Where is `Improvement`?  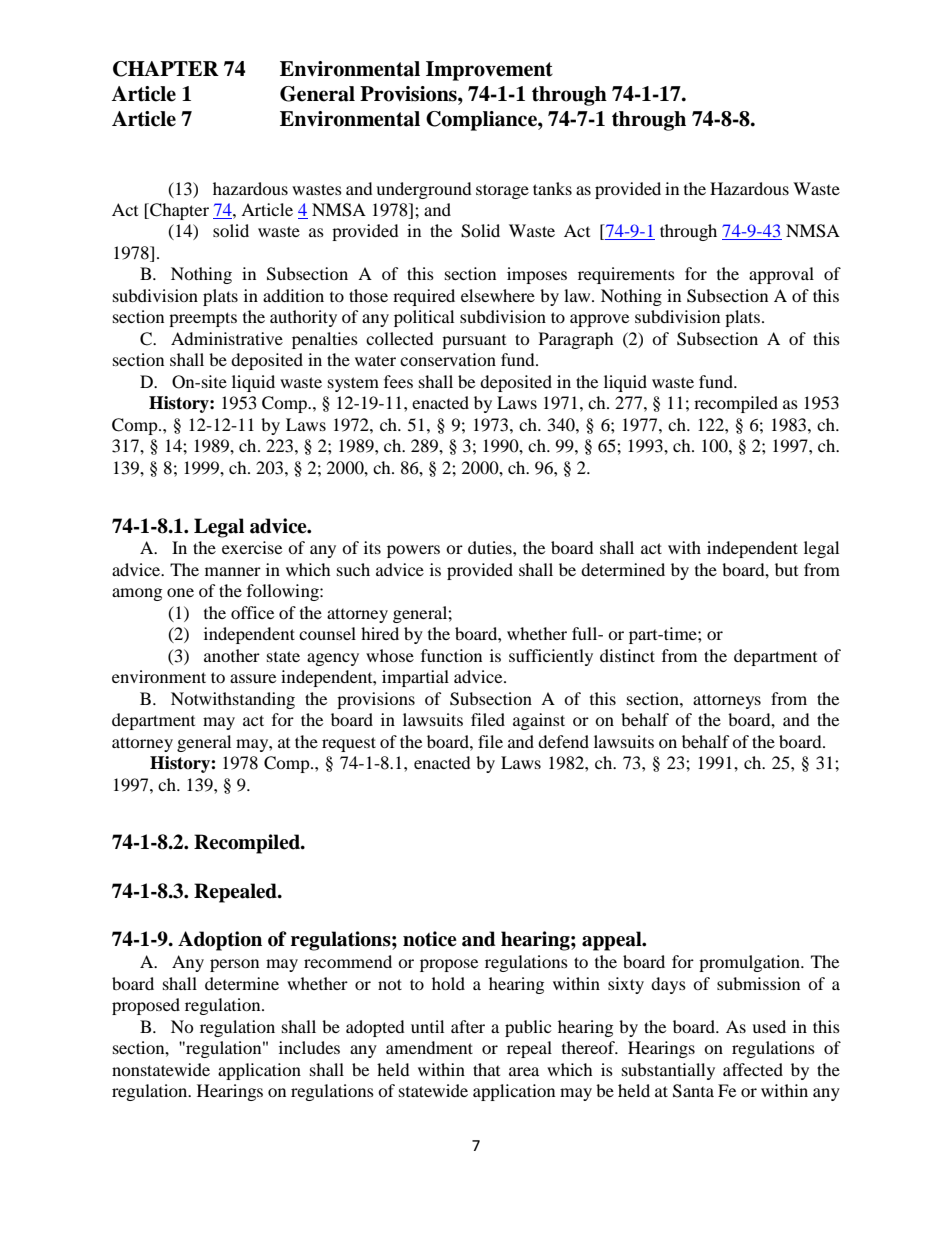 Improvement is located at coordinates (489, 71).
